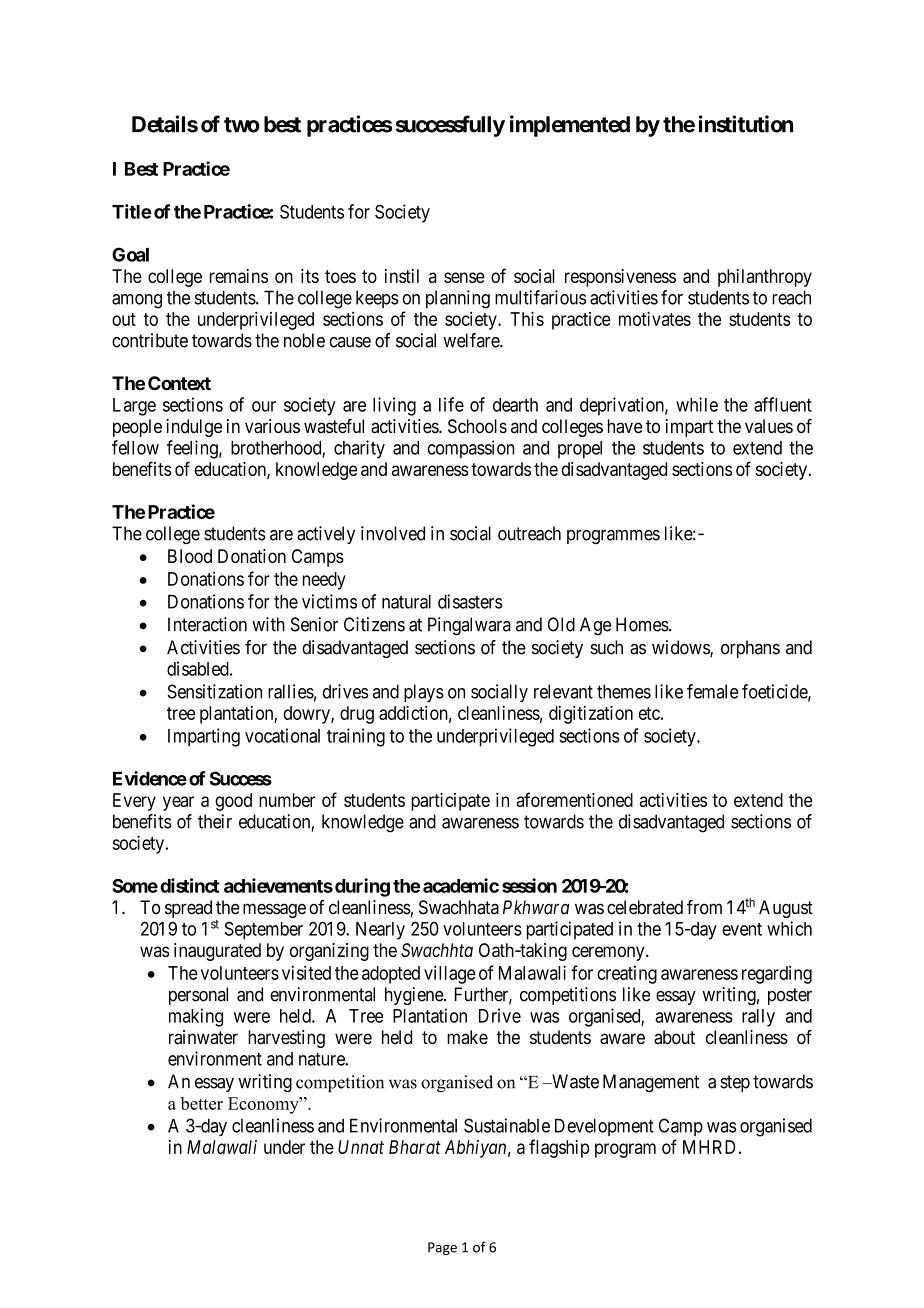  I want to click on institution, so click(746, 124).
